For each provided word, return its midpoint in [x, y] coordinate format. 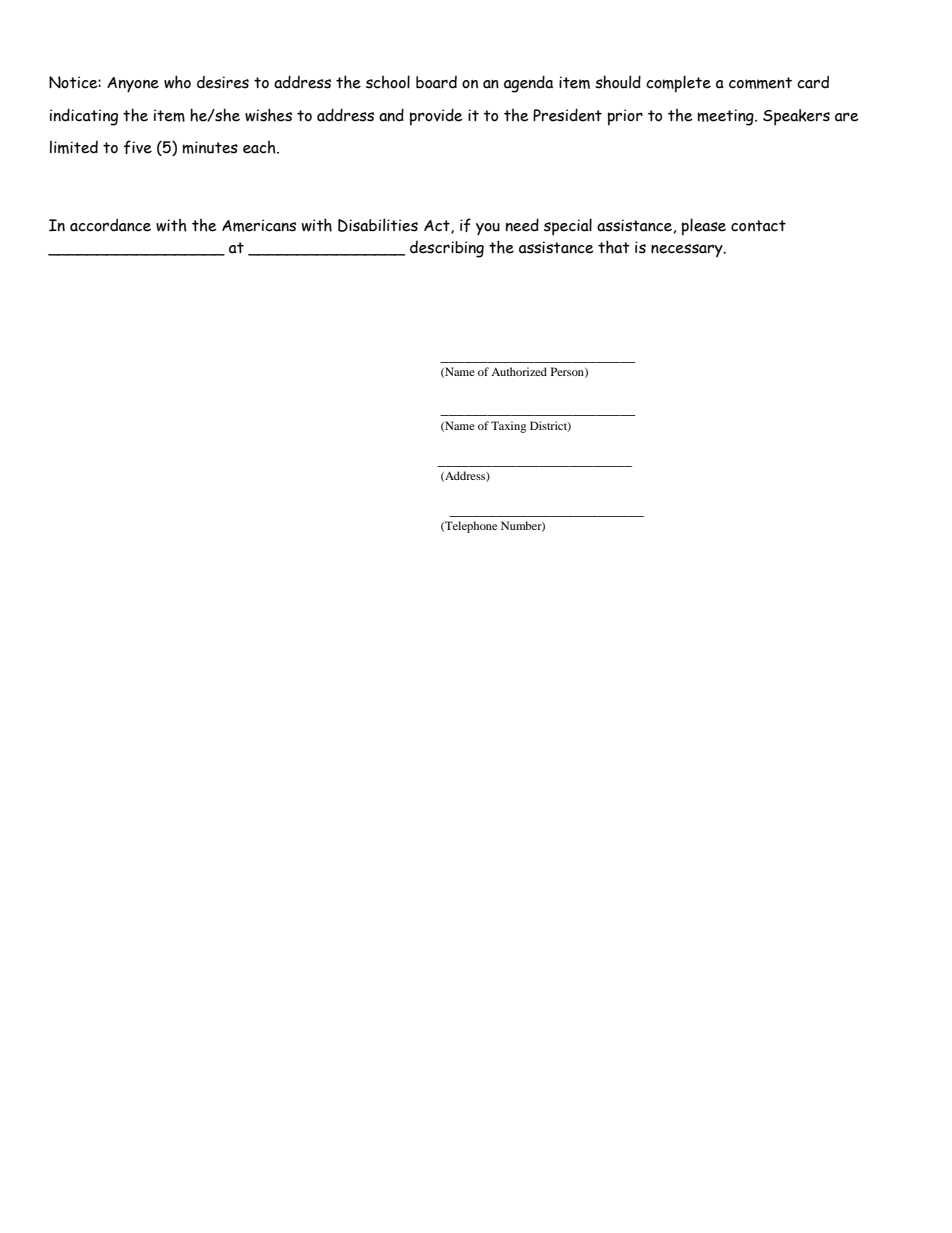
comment [760, 83]
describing [447, 249]
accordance [110, 225]
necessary [688, 250]
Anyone [133, 85]
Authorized [519, 371]
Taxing [508, 427]
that [614, 247]
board [436, 82]
